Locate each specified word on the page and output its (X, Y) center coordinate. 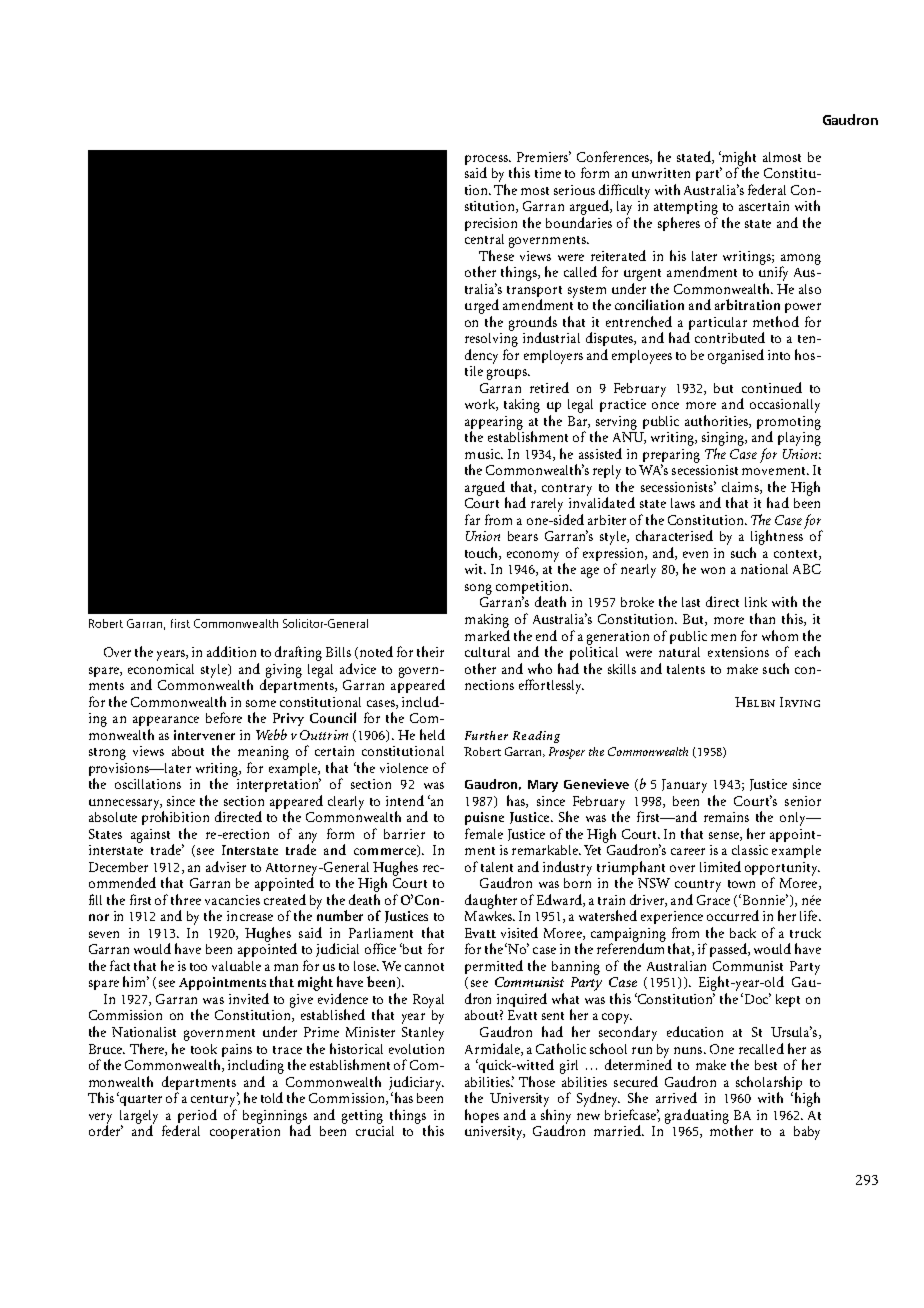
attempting (686, 208)
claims (741, 488)
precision (491, 224)
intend (405, 800)
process (487, 160)
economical (161, 669)
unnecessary (125, 804)
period (197, 1116)
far (472, 519)
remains (726, 817)
